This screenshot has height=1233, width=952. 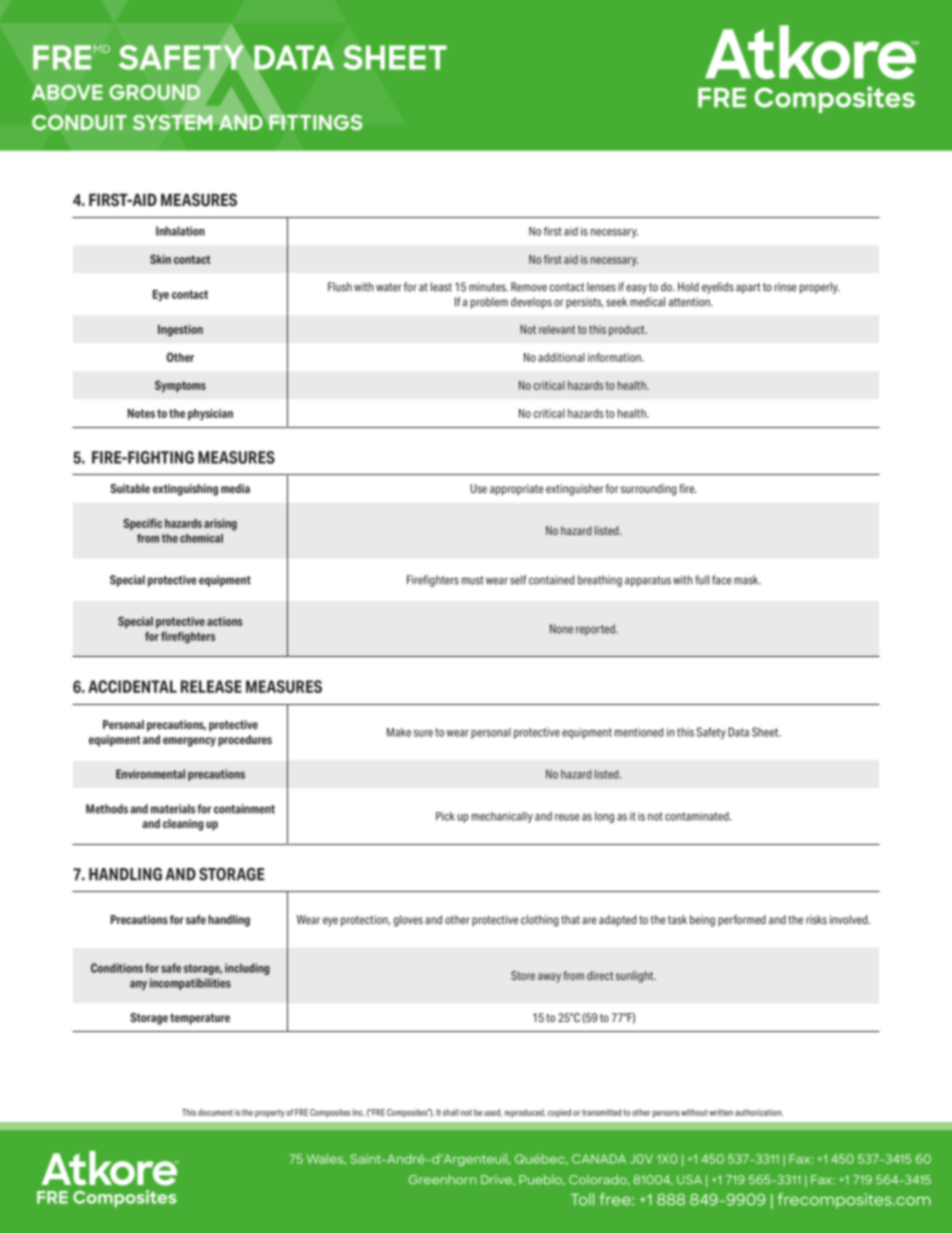 What do you see at coordinates (689, 1180) in the screenshot?
I see `USA` at bounding box center [689, 1180].
